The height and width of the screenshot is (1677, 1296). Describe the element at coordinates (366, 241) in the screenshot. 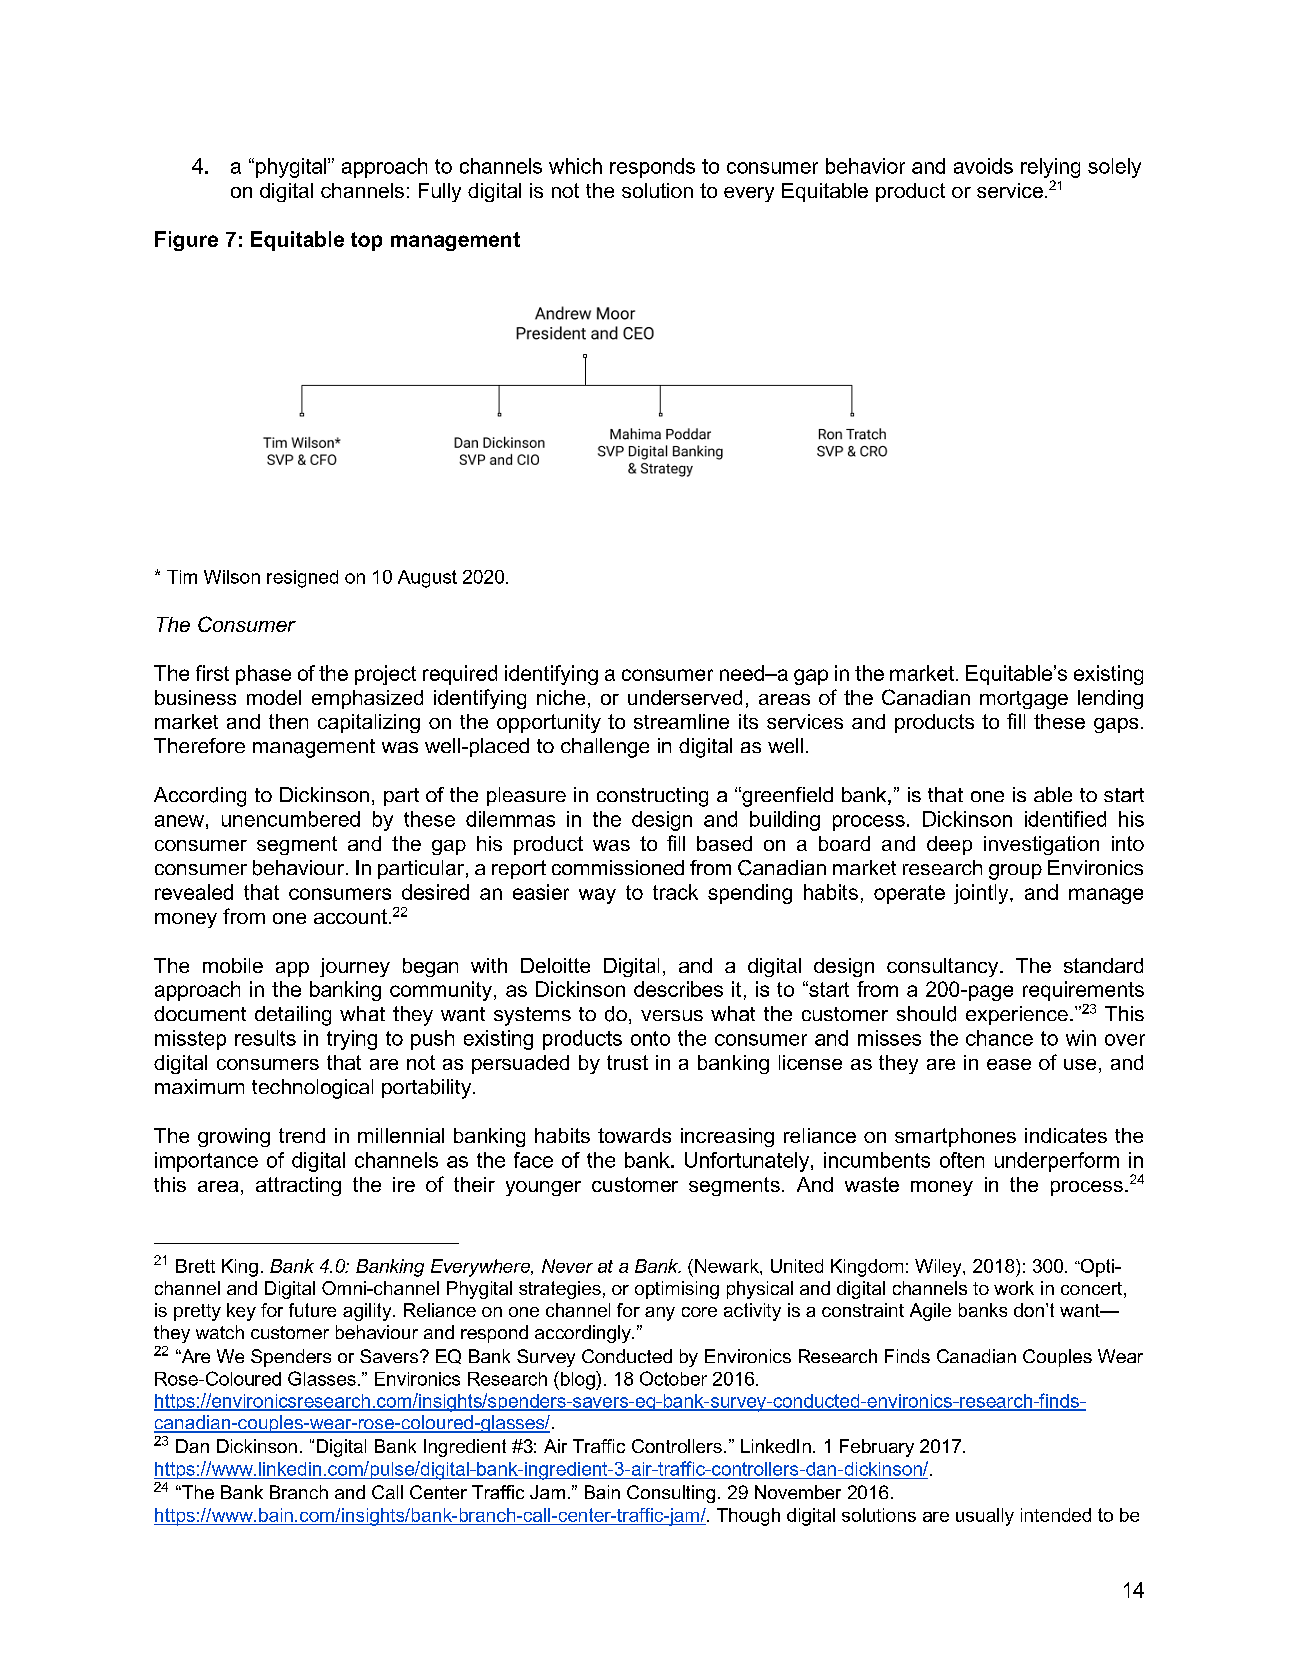

I see `top` at that location.
